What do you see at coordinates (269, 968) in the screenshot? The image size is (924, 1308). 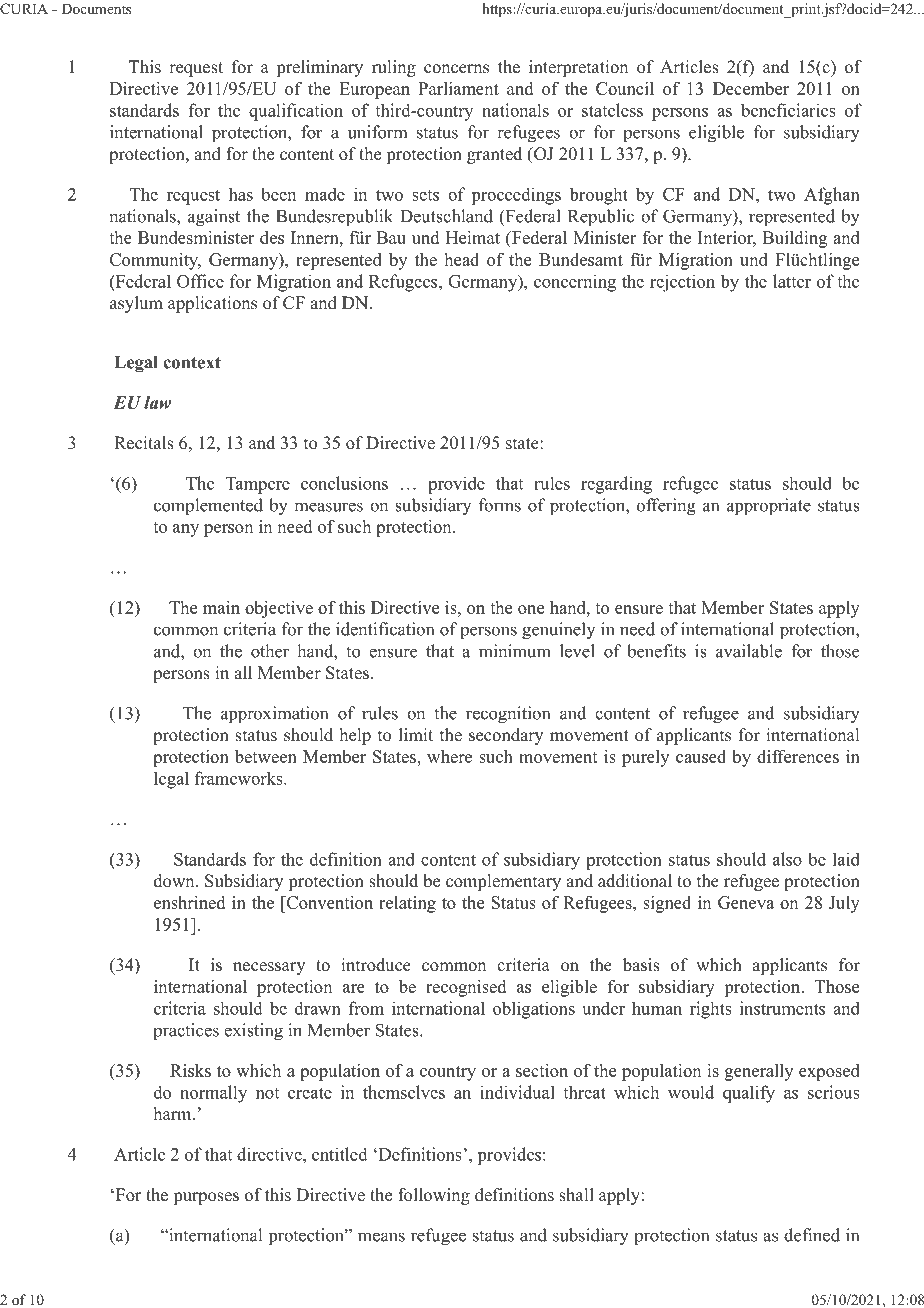 I see `necessary` at bounding box center [269, 968].
